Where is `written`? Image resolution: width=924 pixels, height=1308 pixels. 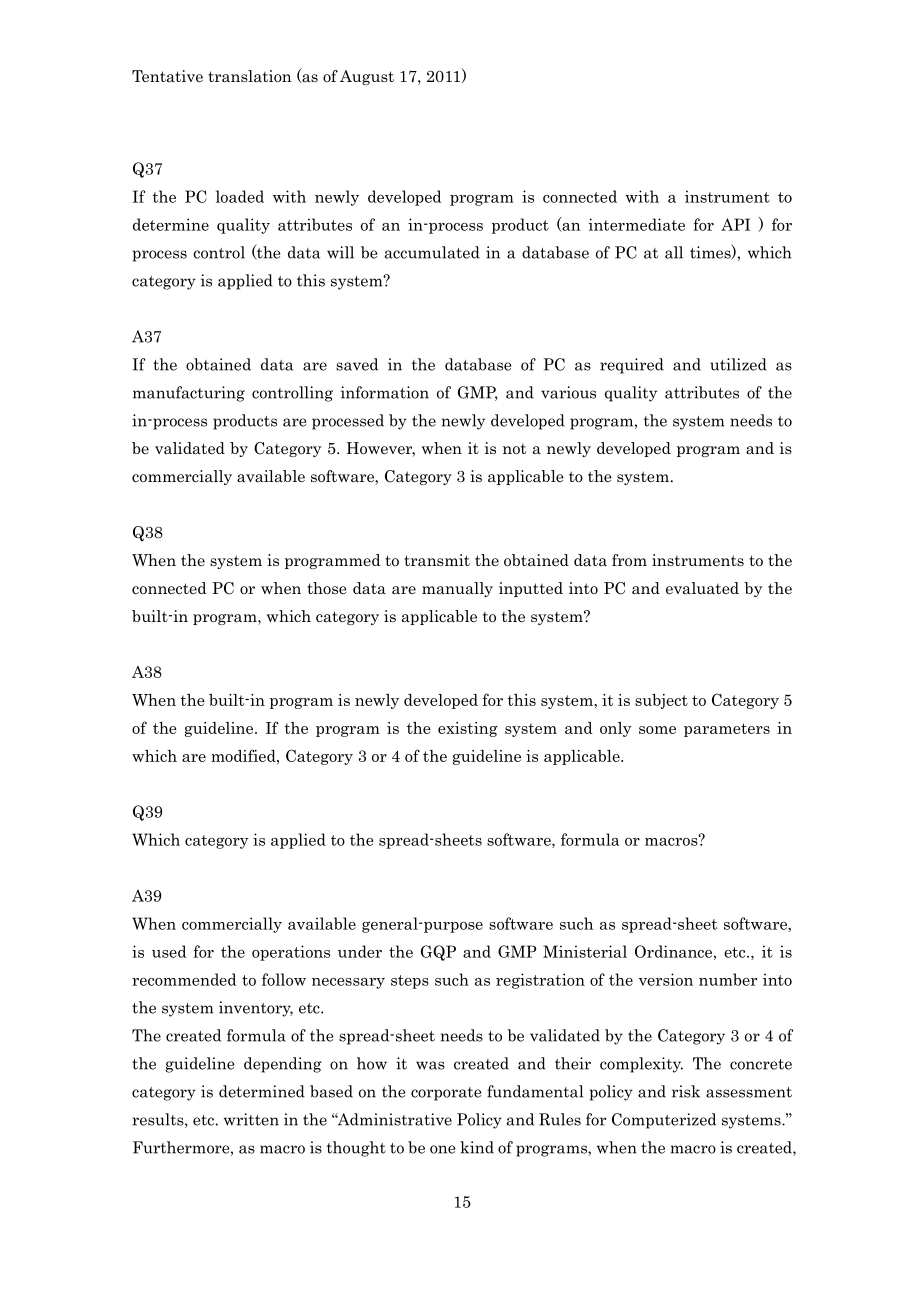 written is located at coordinates (251, 1119).
